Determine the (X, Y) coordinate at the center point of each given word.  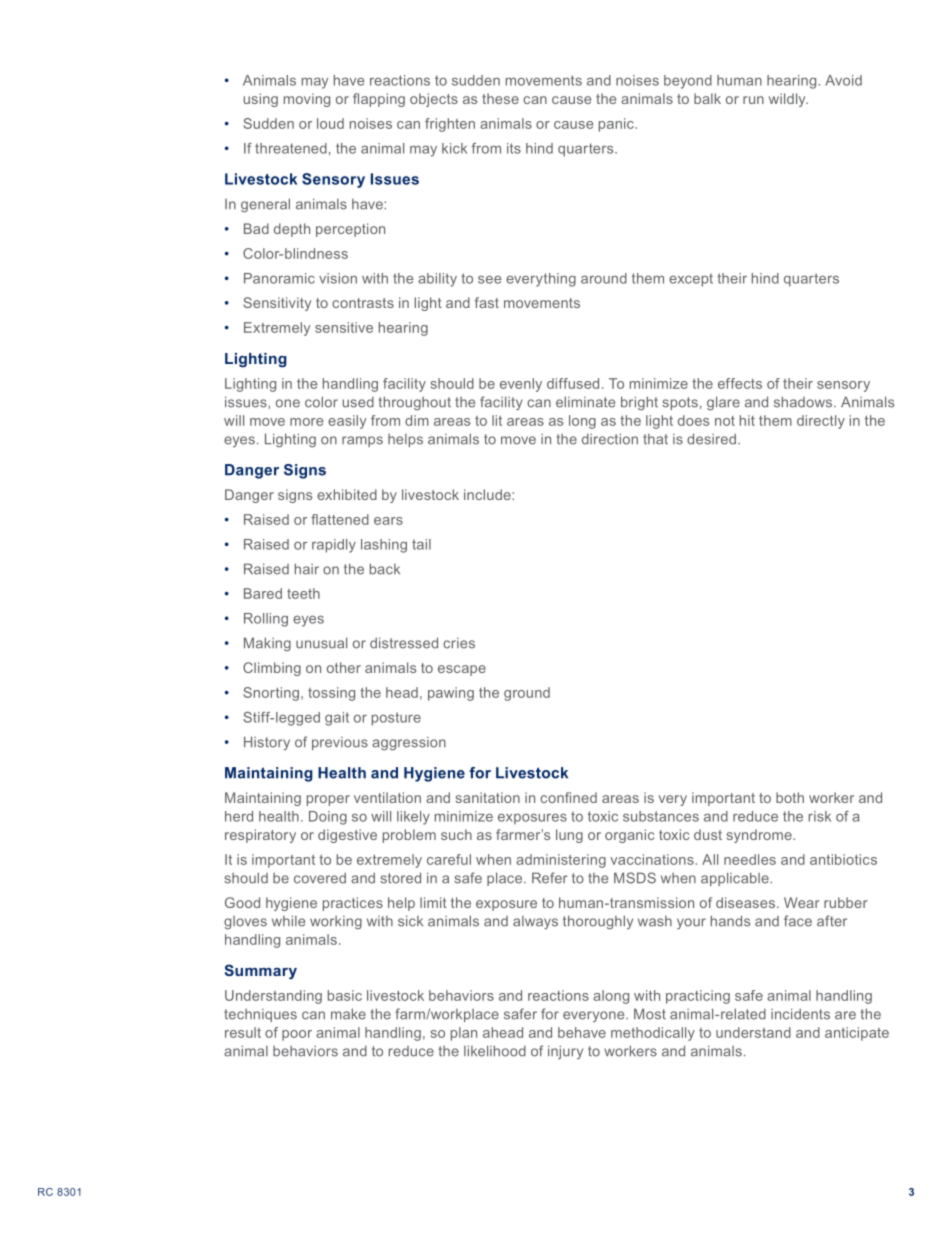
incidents (800, 1014)
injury (565, 1052)
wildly (788, 100)
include (488, 494)
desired (711, 439)
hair (307, 569)
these (500, 98)
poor (297, 1035)
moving (307, 100)
